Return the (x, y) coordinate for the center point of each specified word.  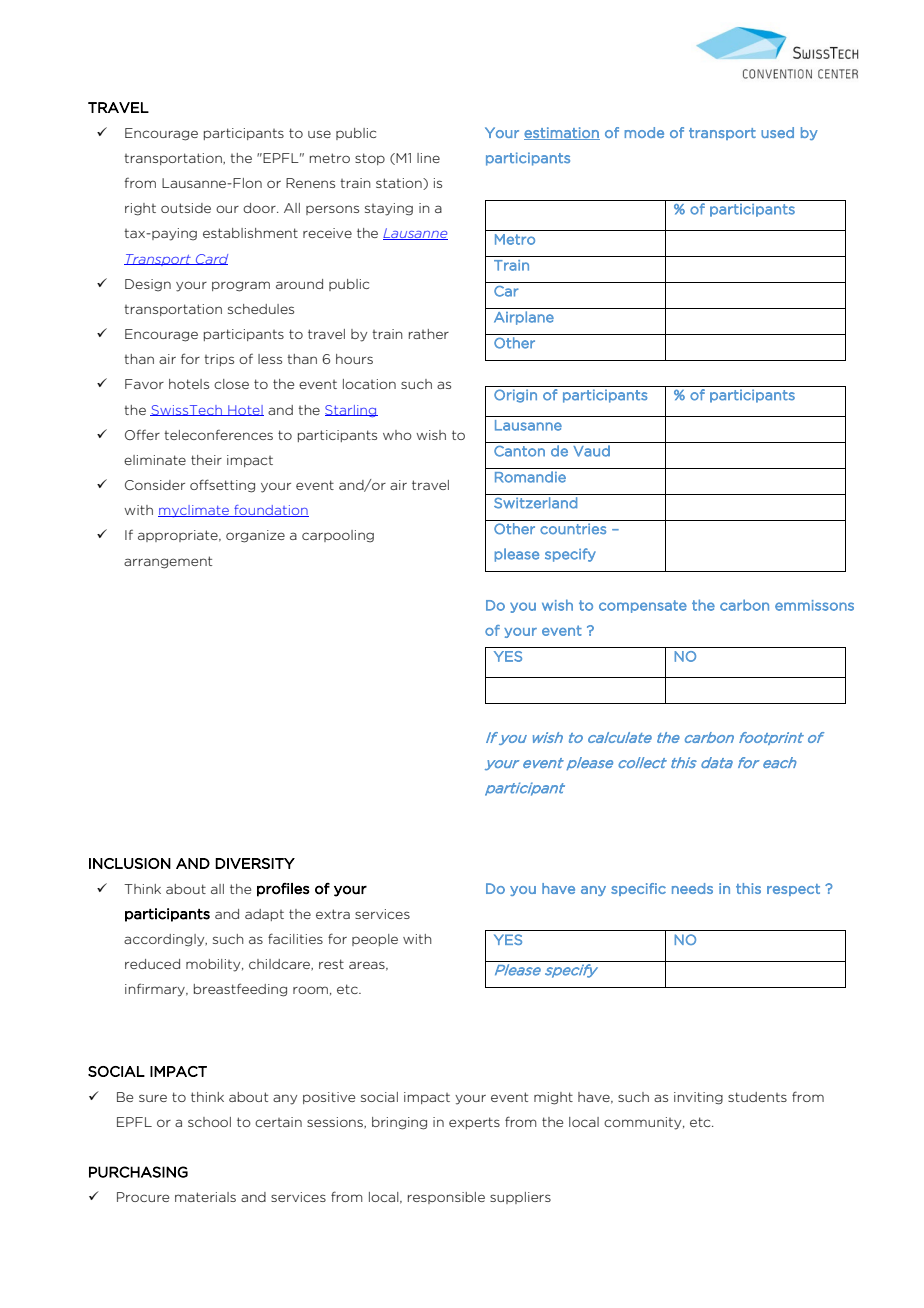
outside (186, 208)
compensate (643, 606)
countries (573, 529)
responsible (446, 1198)
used (777, 132)
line (428, 158)
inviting (698, 1098)
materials (205, 1197)
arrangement (168, 562)
